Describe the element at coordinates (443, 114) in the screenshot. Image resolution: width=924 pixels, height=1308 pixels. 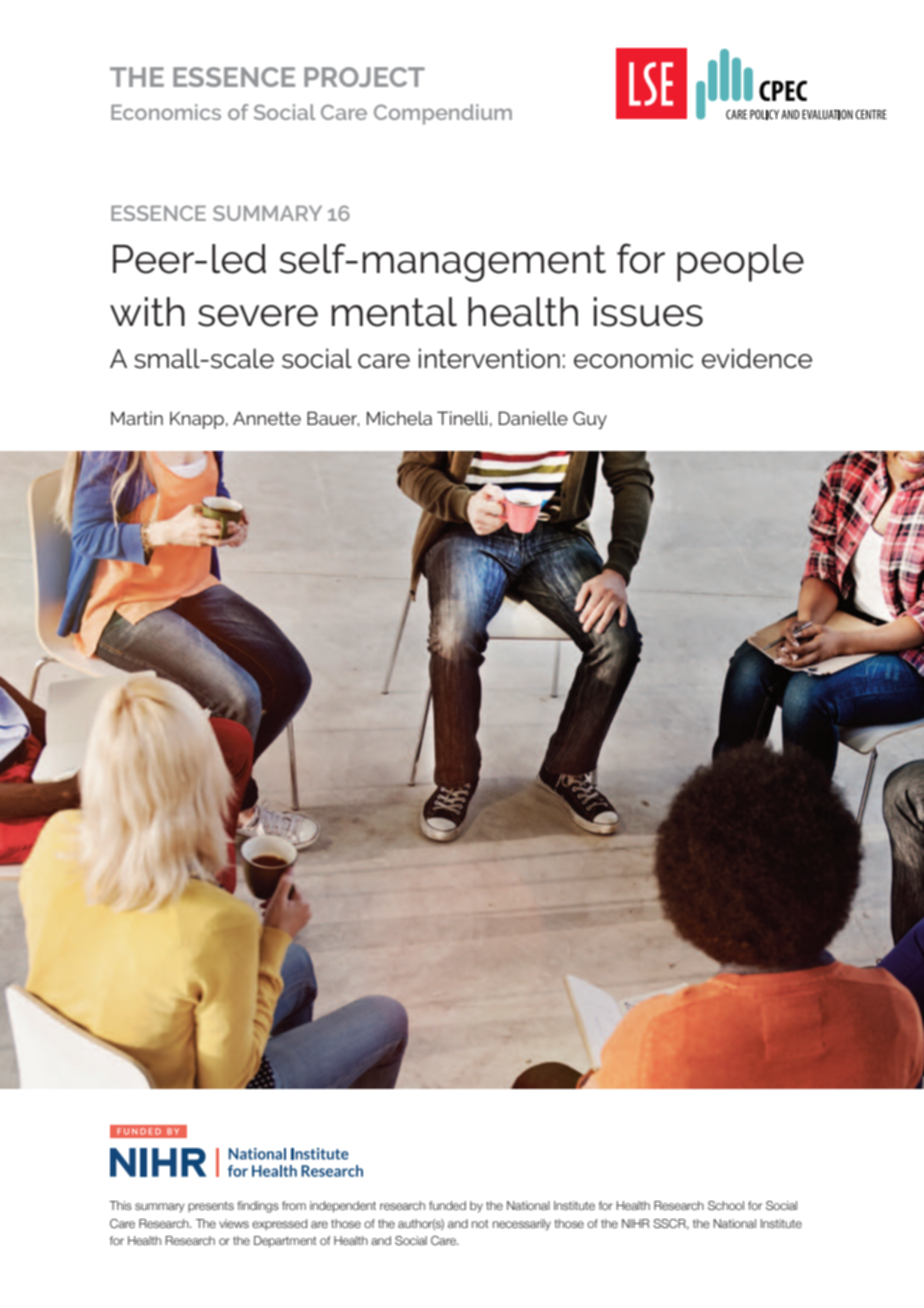
I see `Compendium` at that location.
